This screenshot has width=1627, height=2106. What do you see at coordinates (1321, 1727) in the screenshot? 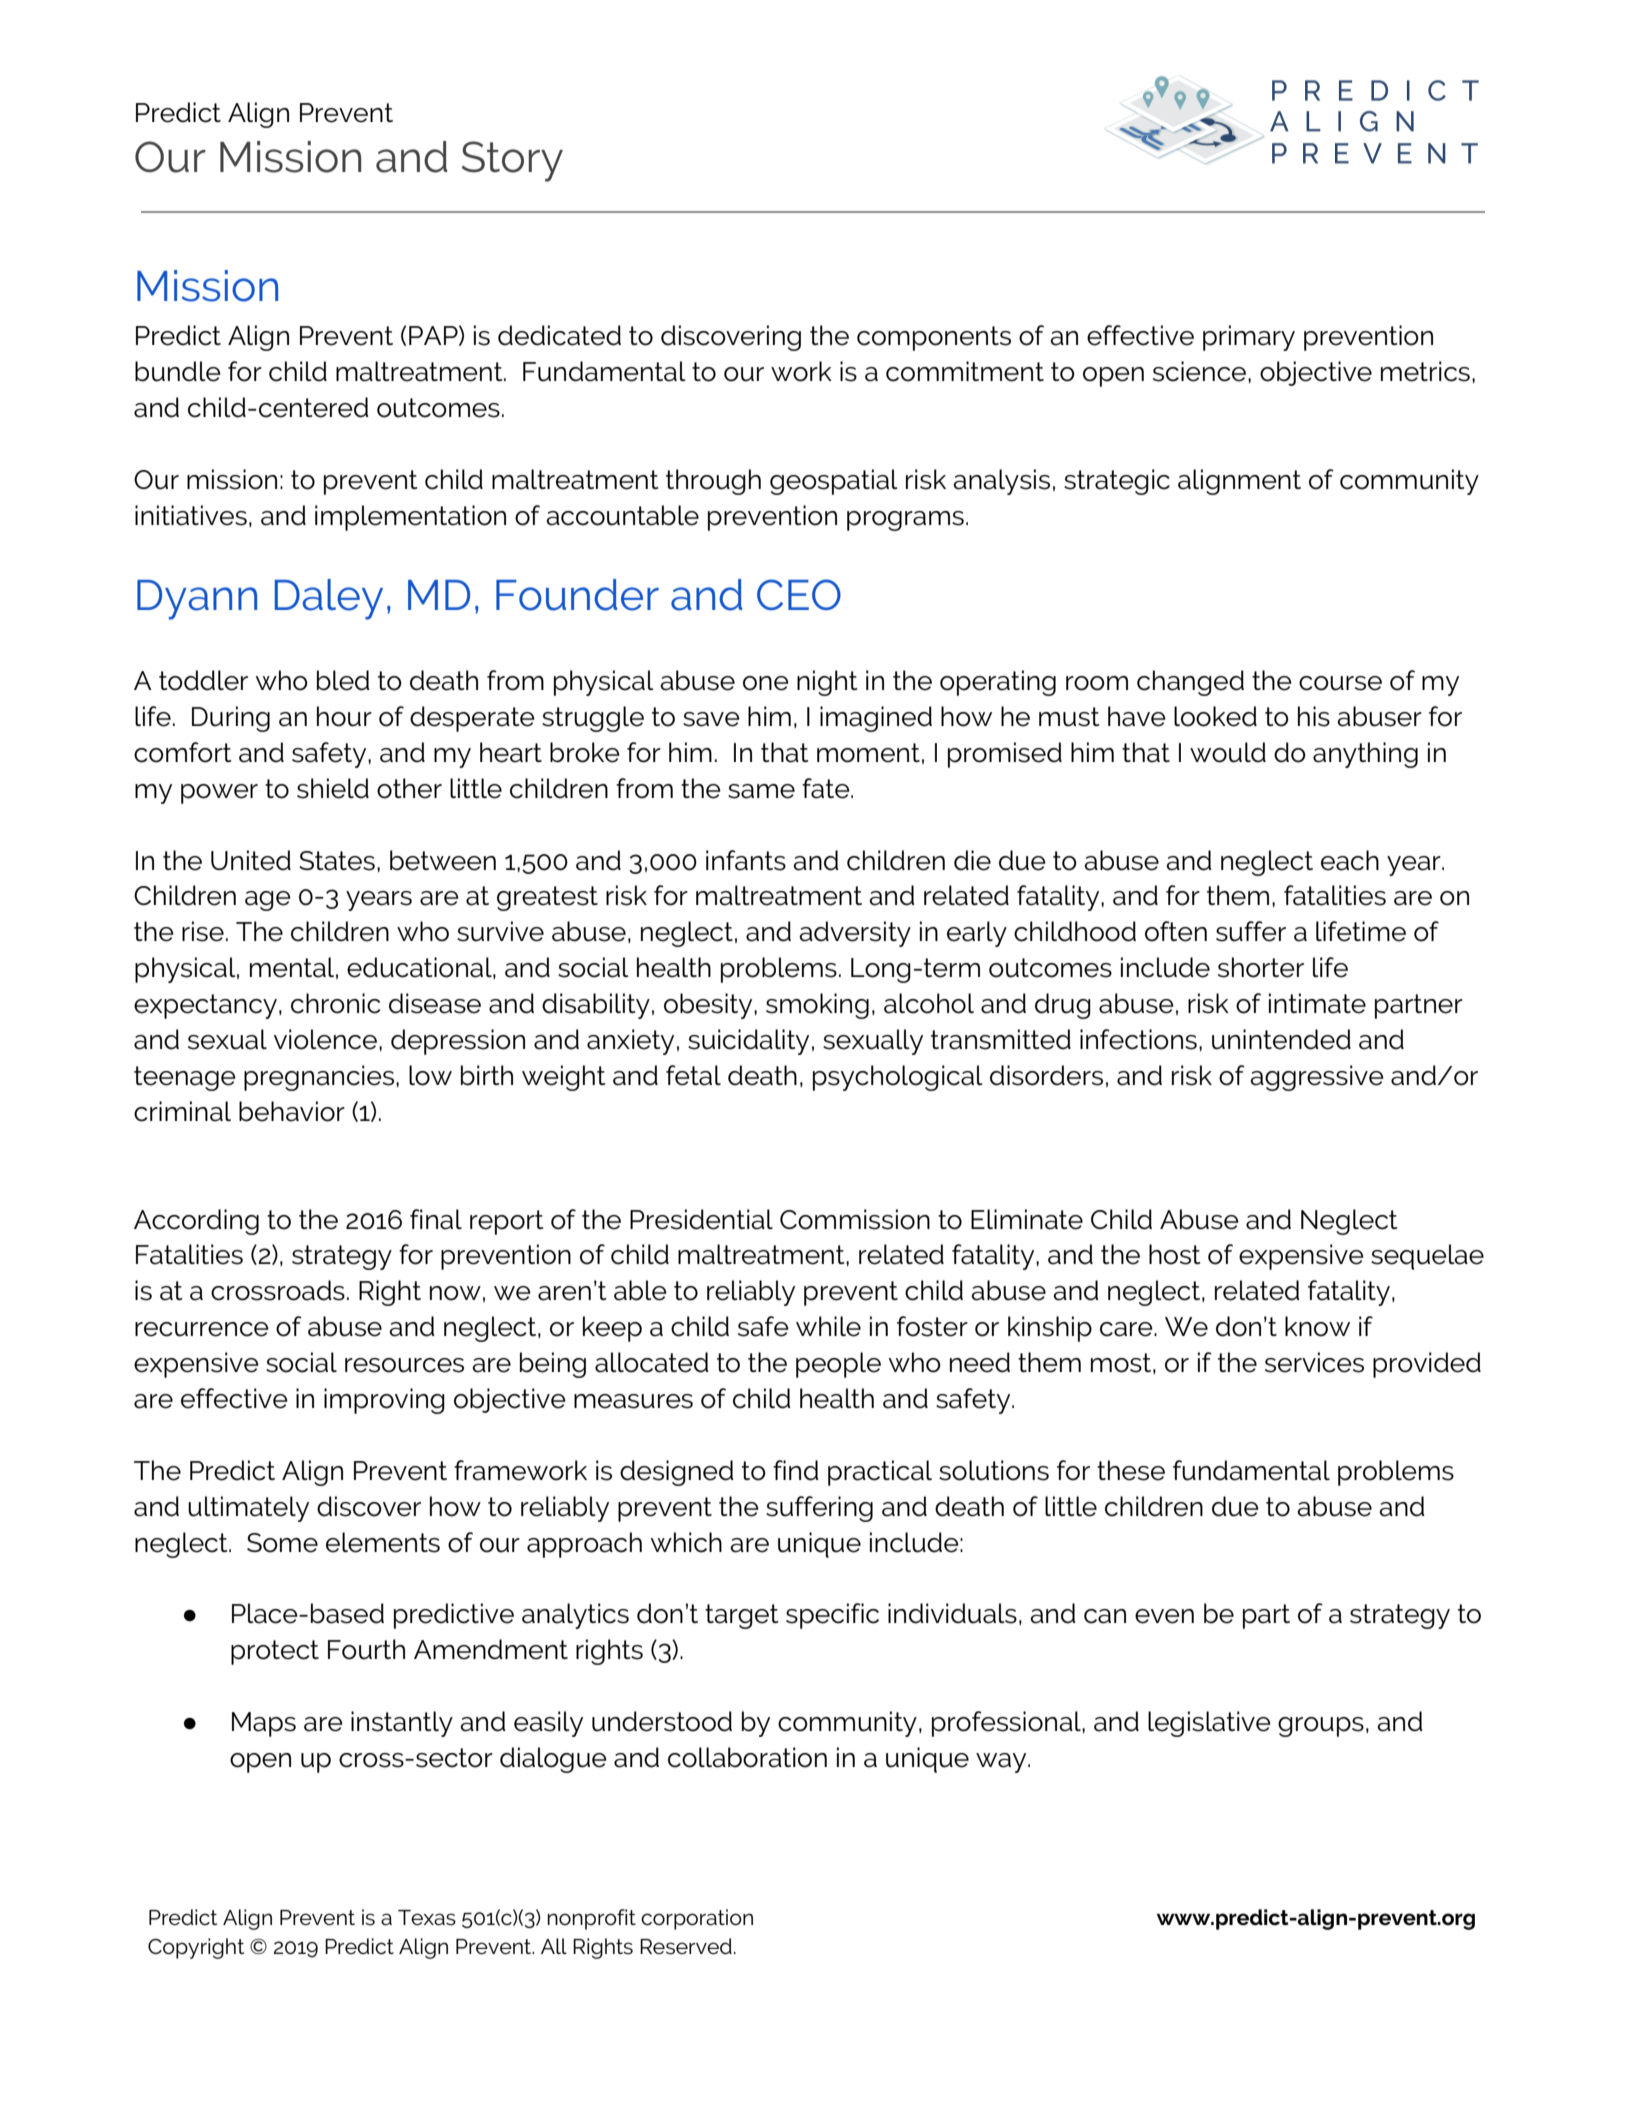
I see `groups` at bounding box center [1321, 1727].
